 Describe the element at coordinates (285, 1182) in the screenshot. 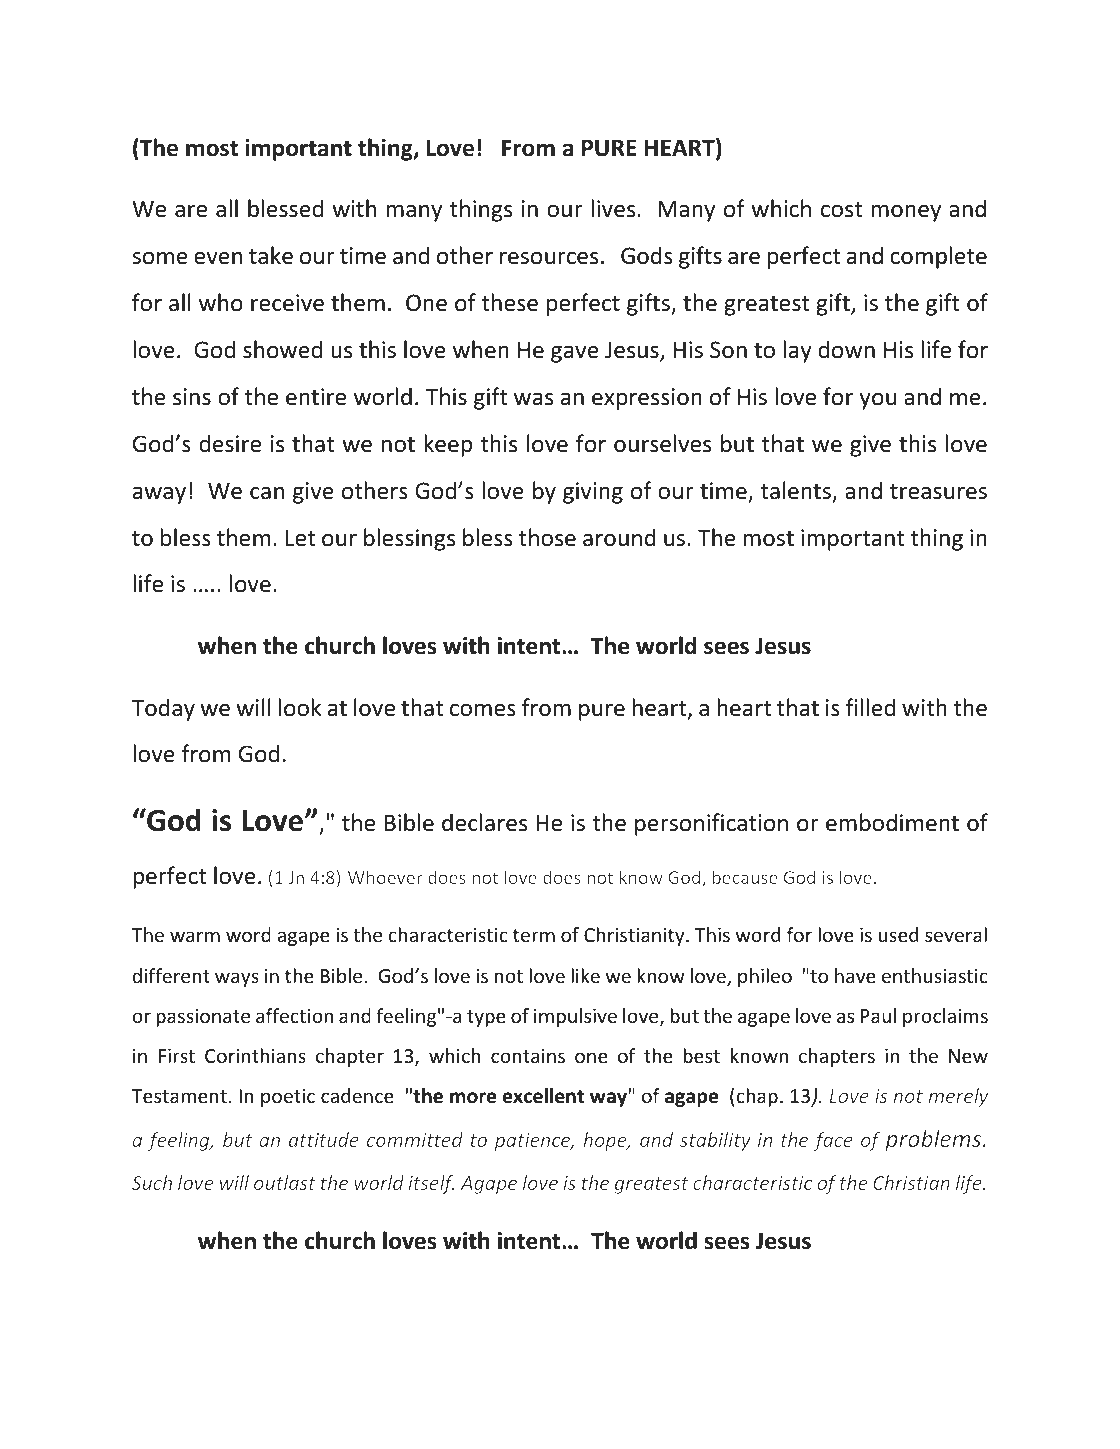

I see `outlast` at that location.
